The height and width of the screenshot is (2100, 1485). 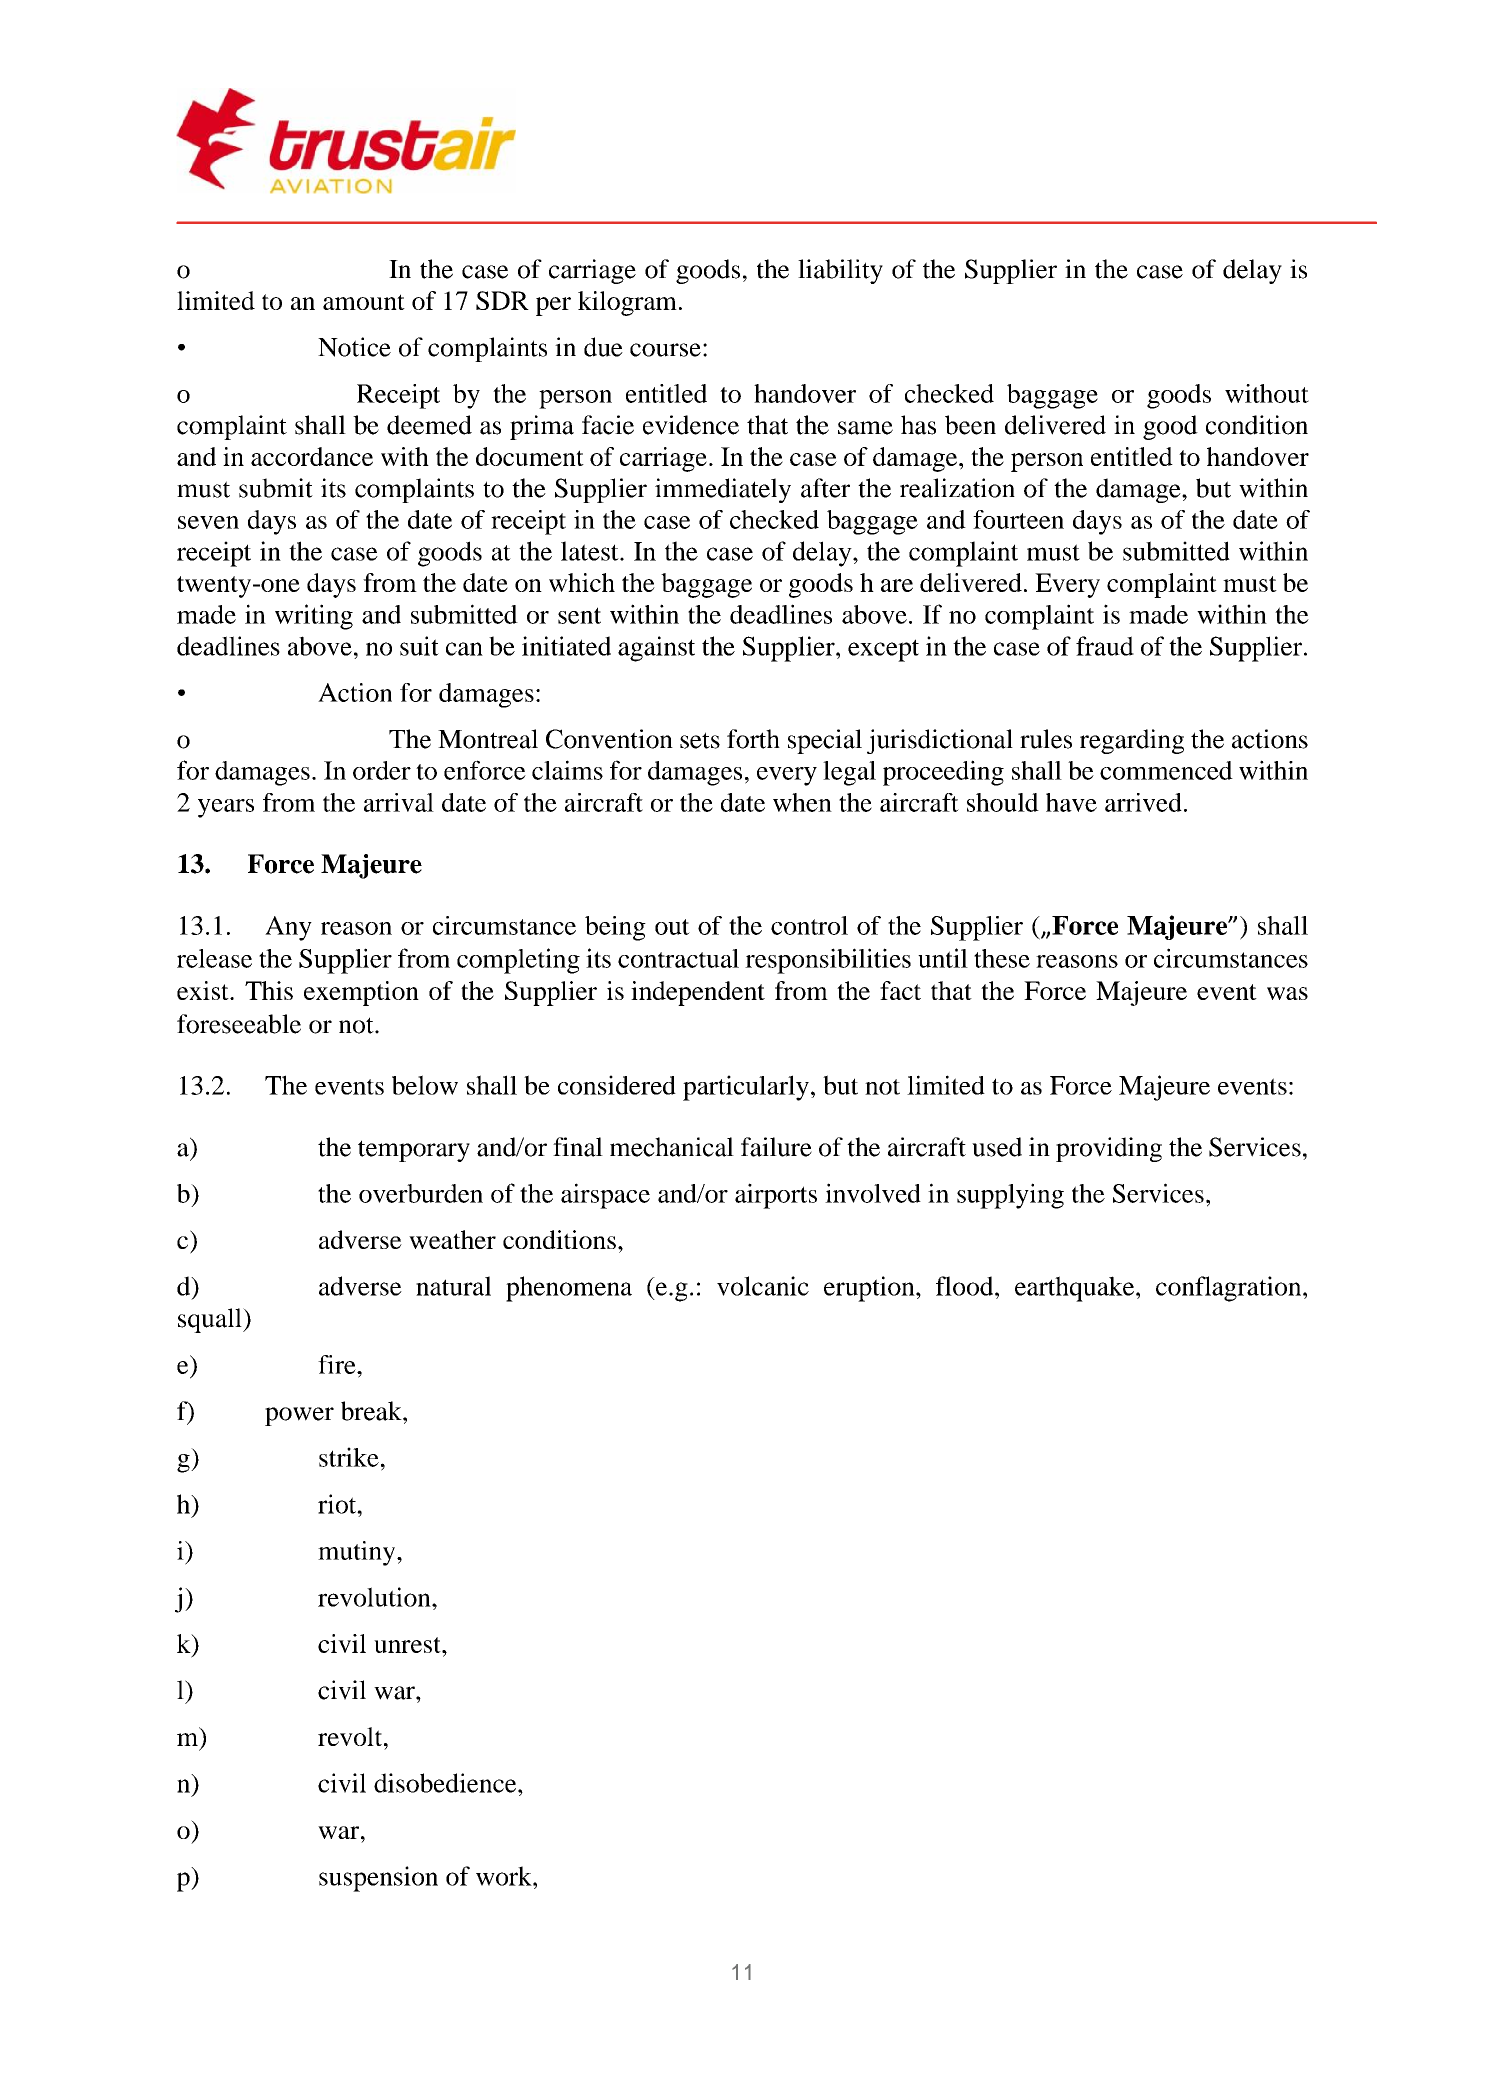 I want to click on when, so click(x=802, y=802).
